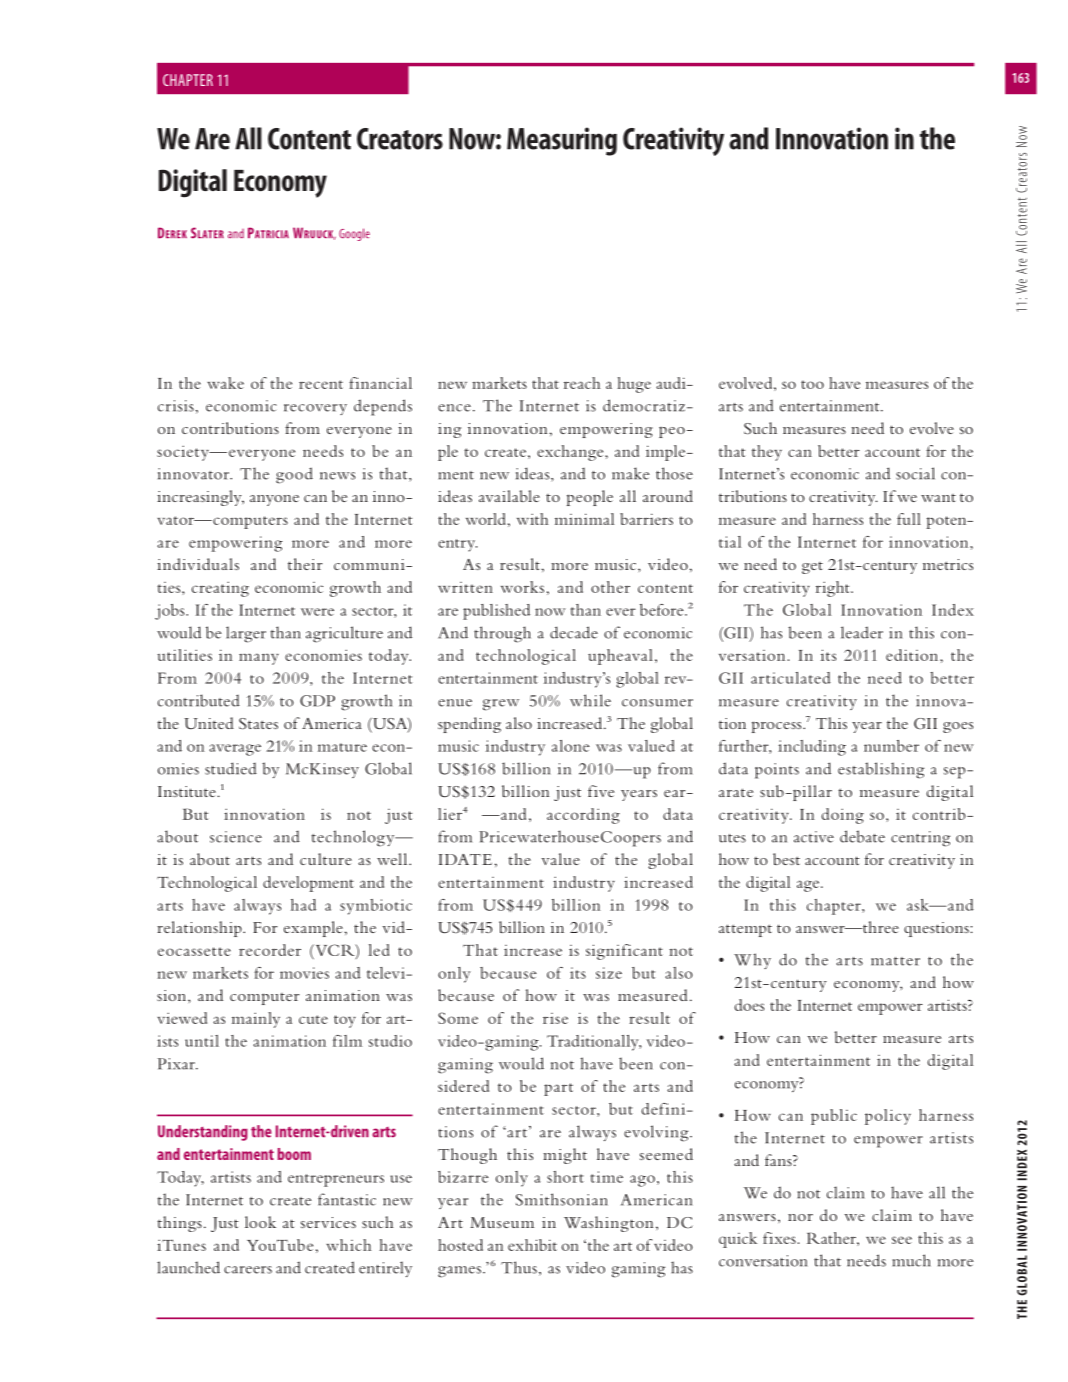  Describe the element at coordinates (260, 1222) in the screenshot. I see `look` at that location.
